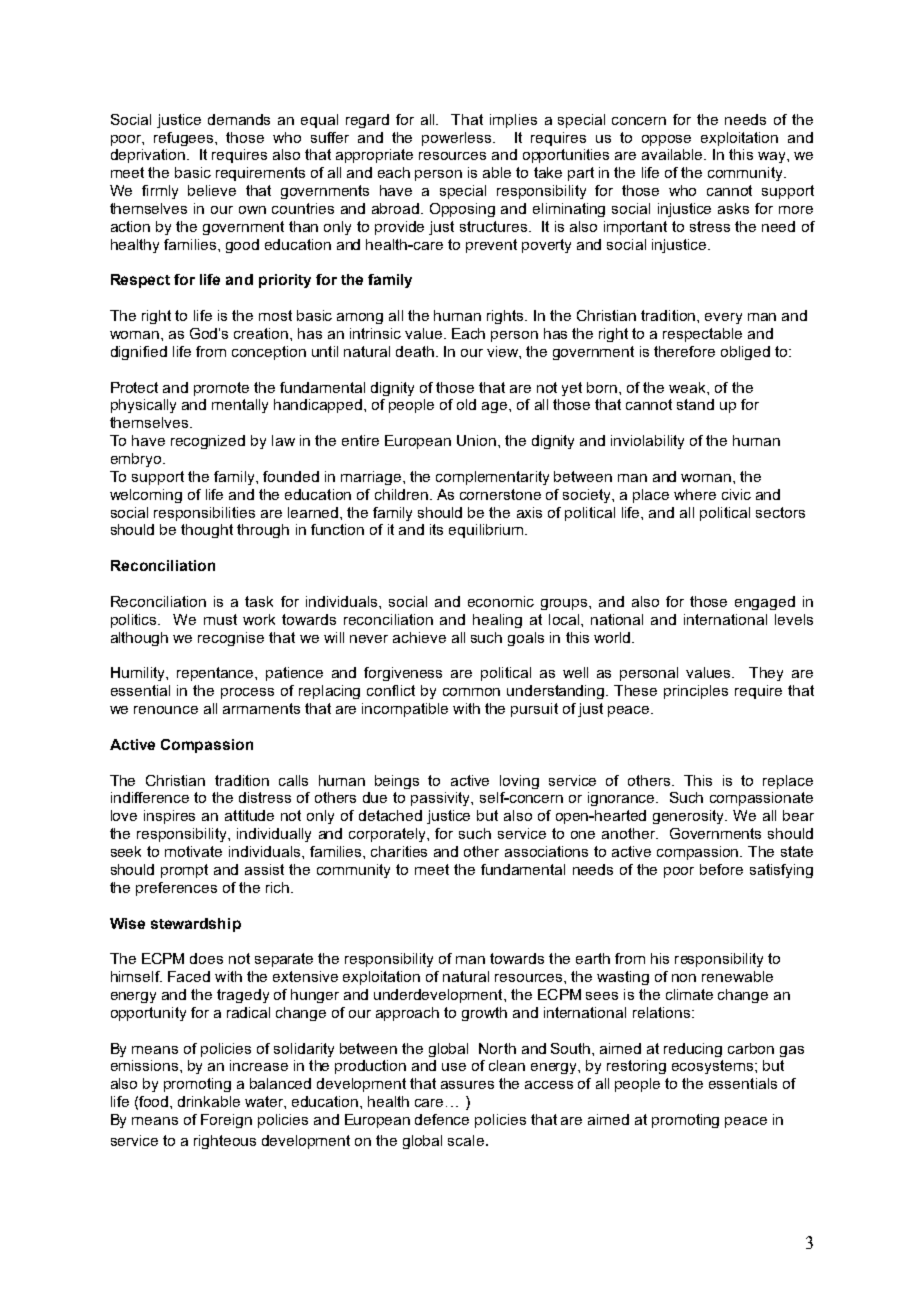 The width and height of the screenshot is (924, 1308). Describe the element at coordinates (208, 442) in the screenshot. I see `recognized` at that location.
